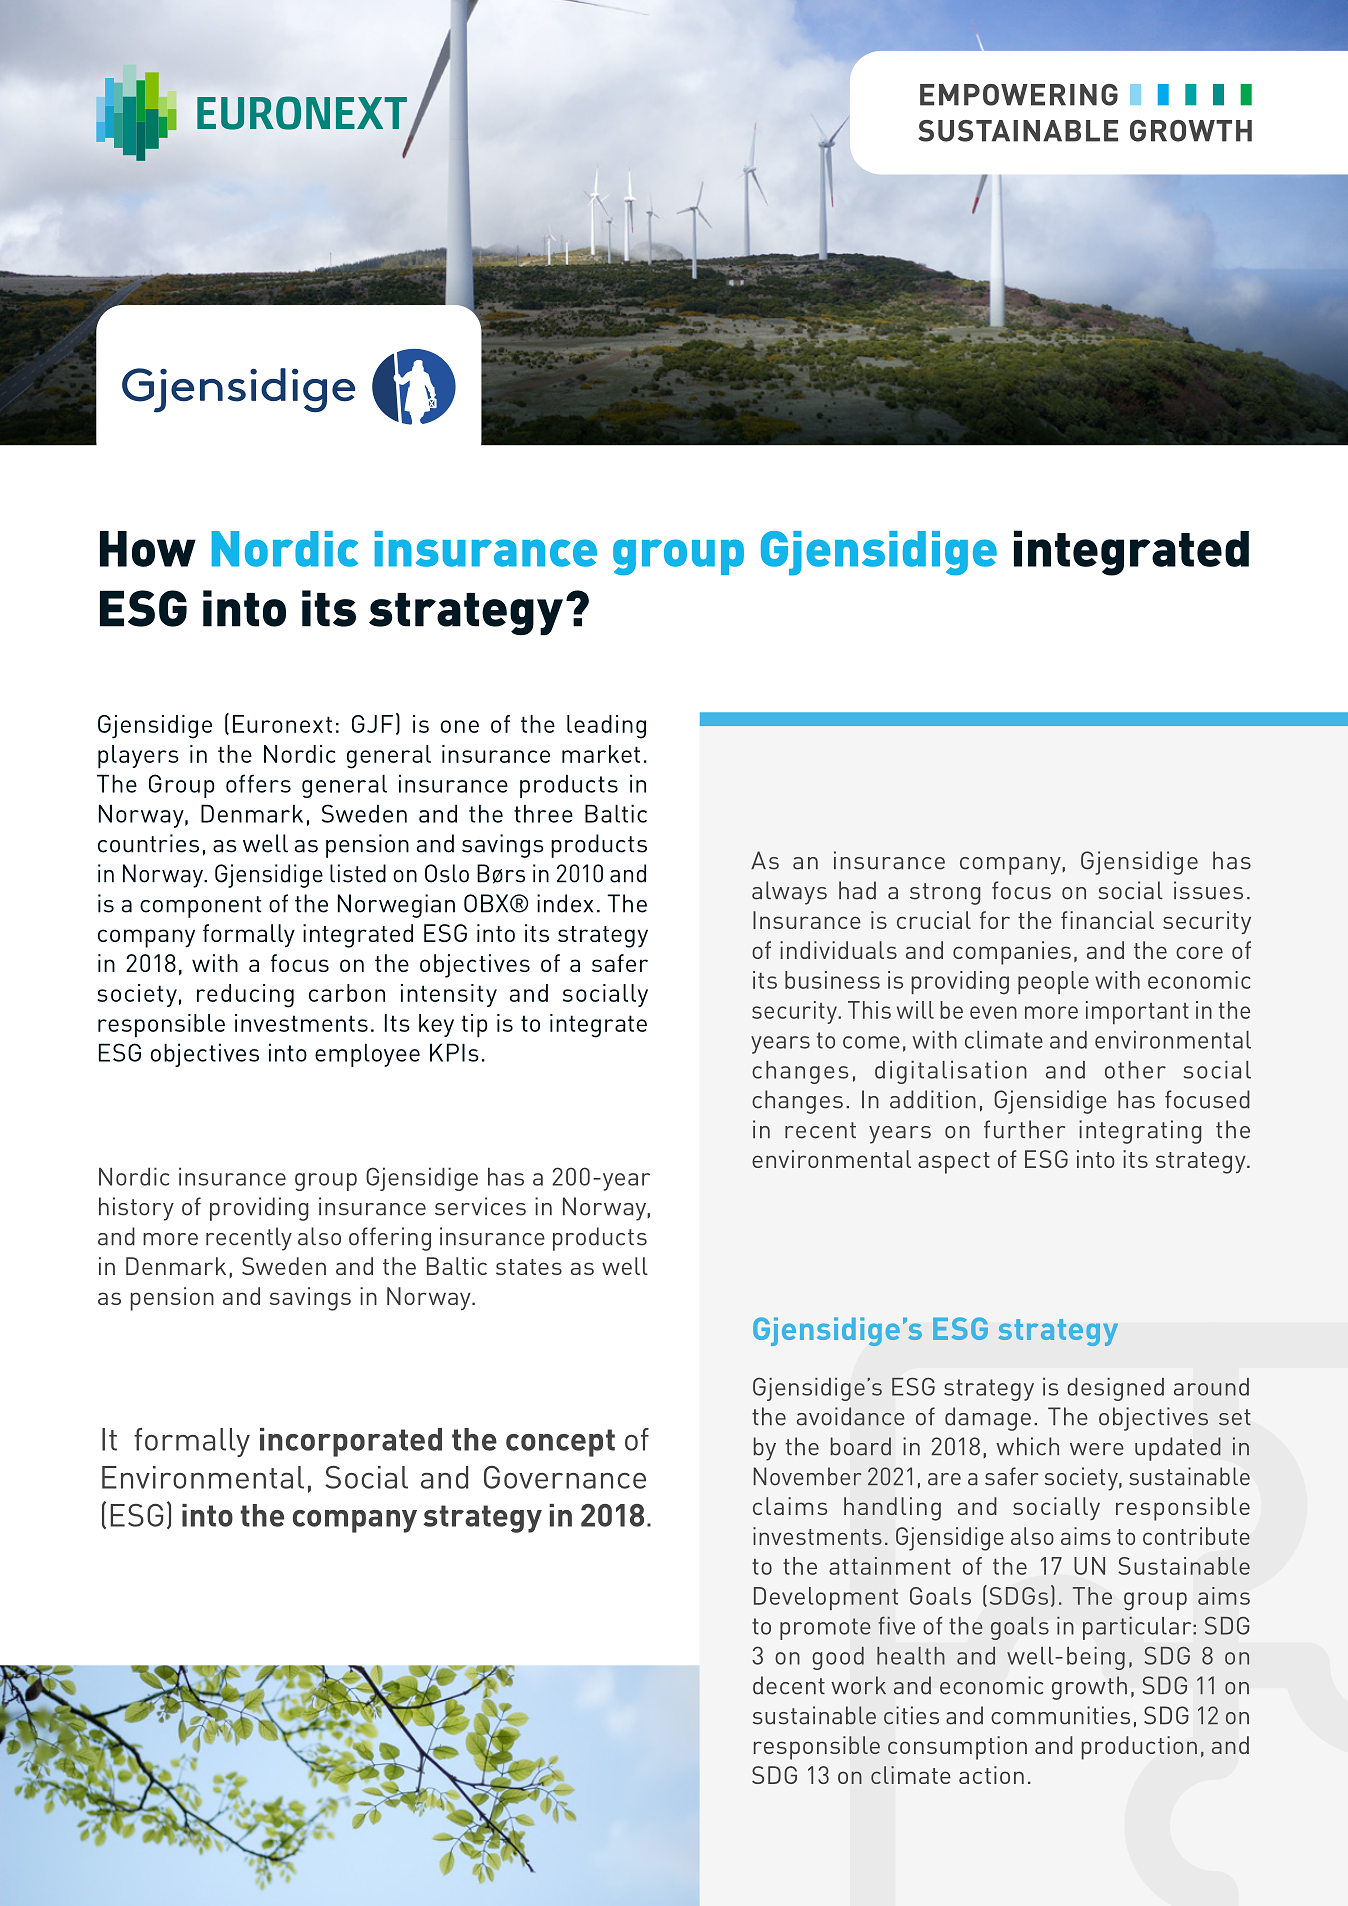 This page has height=1906, width=1348. Describe the element at coordinates (480, 1206) in the page. I see `services` at that location.
